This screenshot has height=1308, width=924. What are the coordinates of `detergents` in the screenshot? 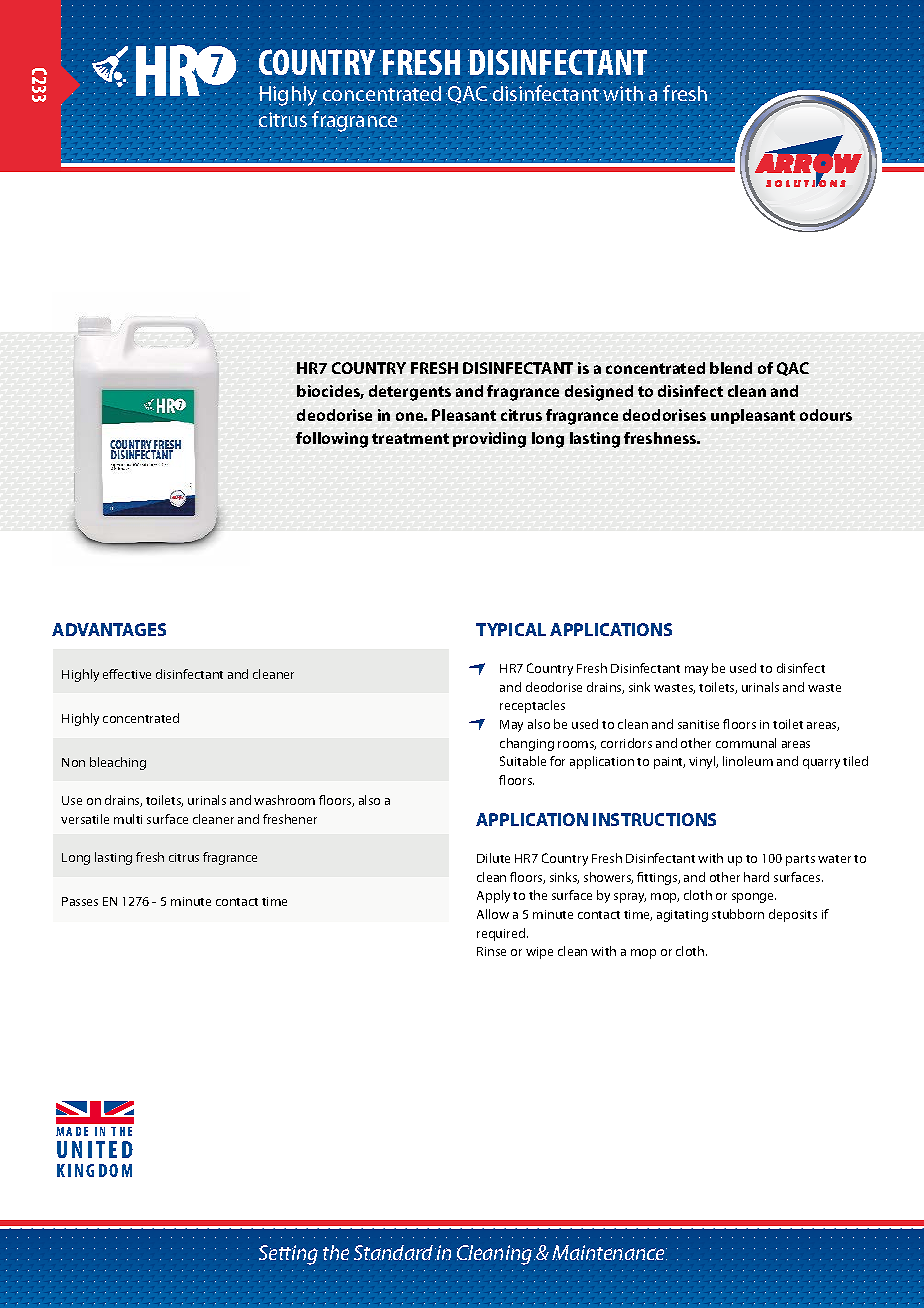 It's located at (410, 393).
